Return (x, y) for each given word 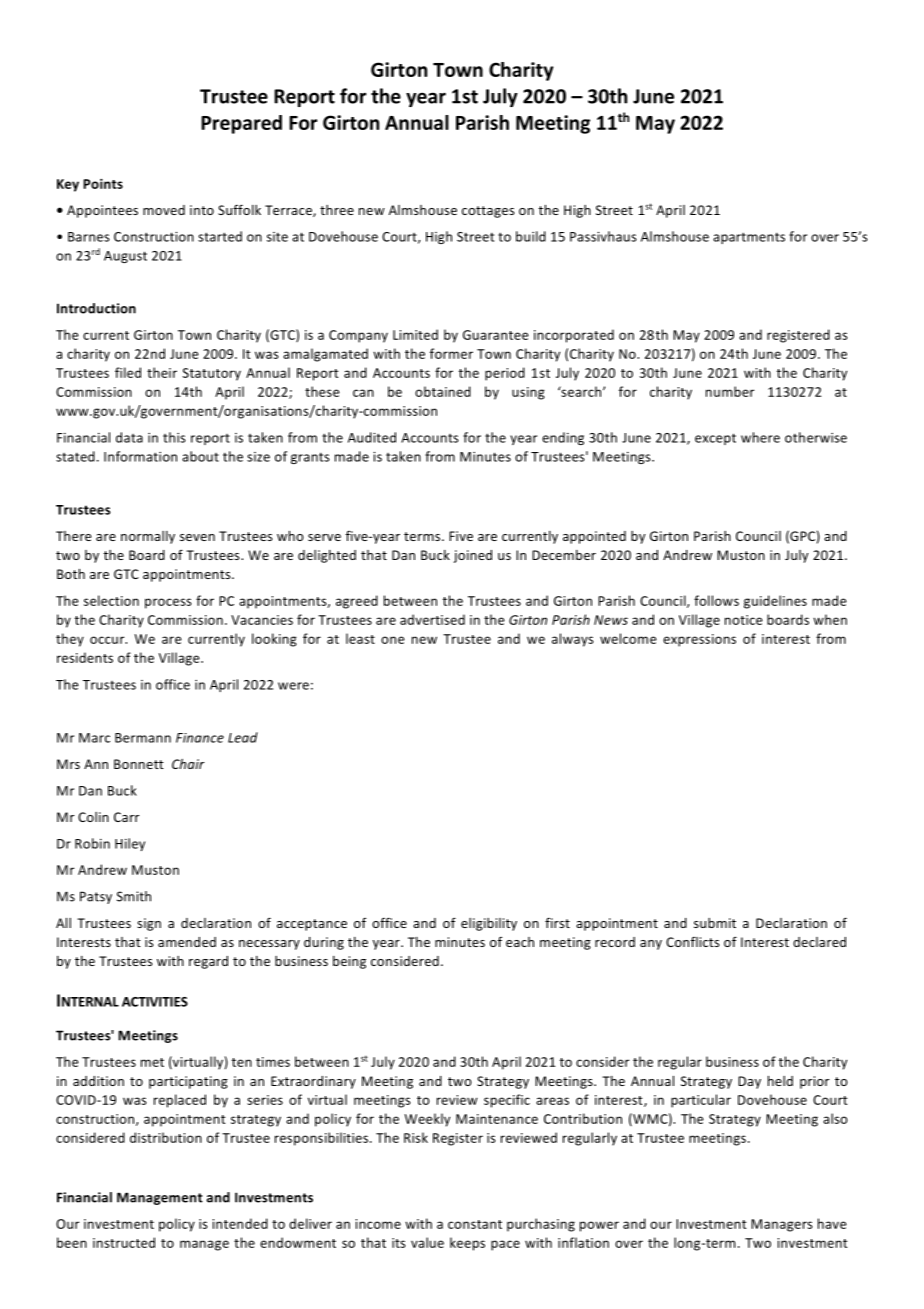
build (531, 236)
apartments (749, 238)
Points (103, 184)
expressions (699, 640)
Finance (200, 738)
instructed (124, 1242)
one (393, 640)
